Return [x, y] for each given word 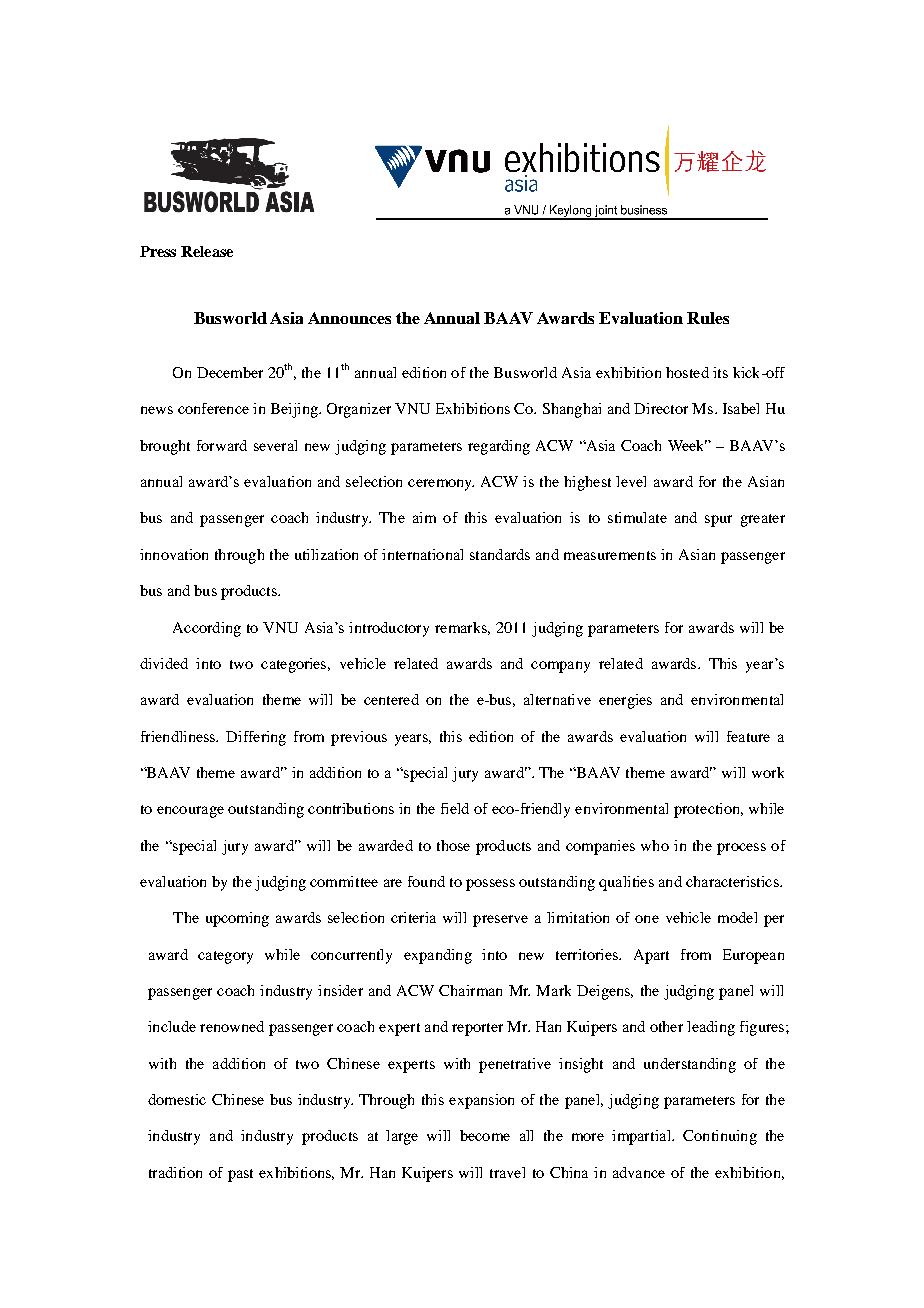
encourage [190, 812]
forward [222, 445]
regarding [499, 447]
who [655, 845]
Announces [349, 318]
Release [207, 251]
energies [625, 701]
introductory [389, 629]
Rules [708, 318]
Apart [651, 956]
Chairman [470, 990]
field [455, 808]
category [225, 957]
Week [687, 445]
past [240, 1175]
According [207, 629]
